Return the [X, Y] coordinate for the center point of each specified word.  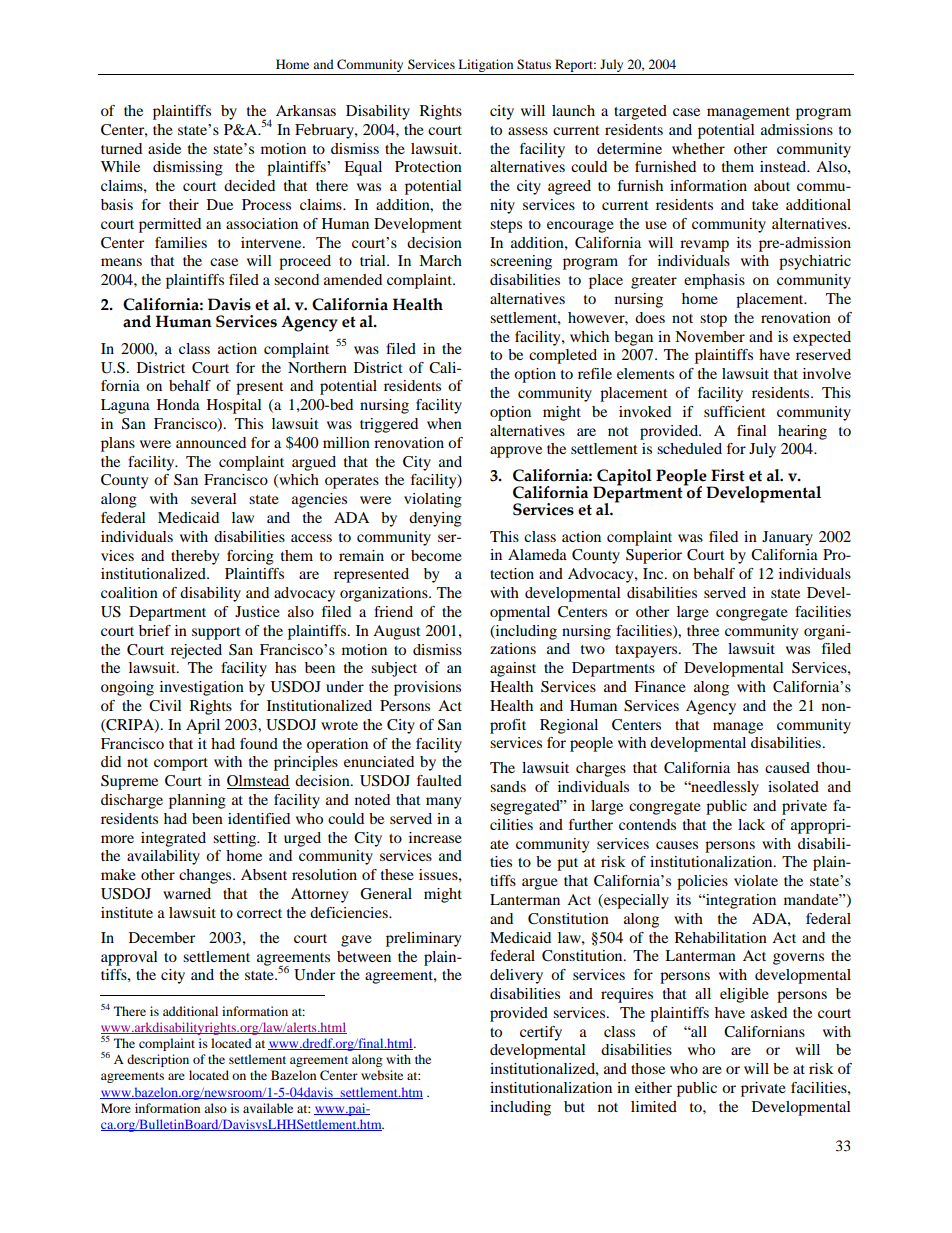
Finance [660, 686]
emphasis [714, 281]
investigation [202, 688]
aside [164, 148]
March [440, 260]
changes [206, 876]
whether [698, 148]
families [181, 242]
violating [433, 500]
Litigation [485, 65]
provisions [427, 688]
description [158, 1060]
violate [756, 880]
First [728, 475]
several [214, 498]
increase [435, 837]
